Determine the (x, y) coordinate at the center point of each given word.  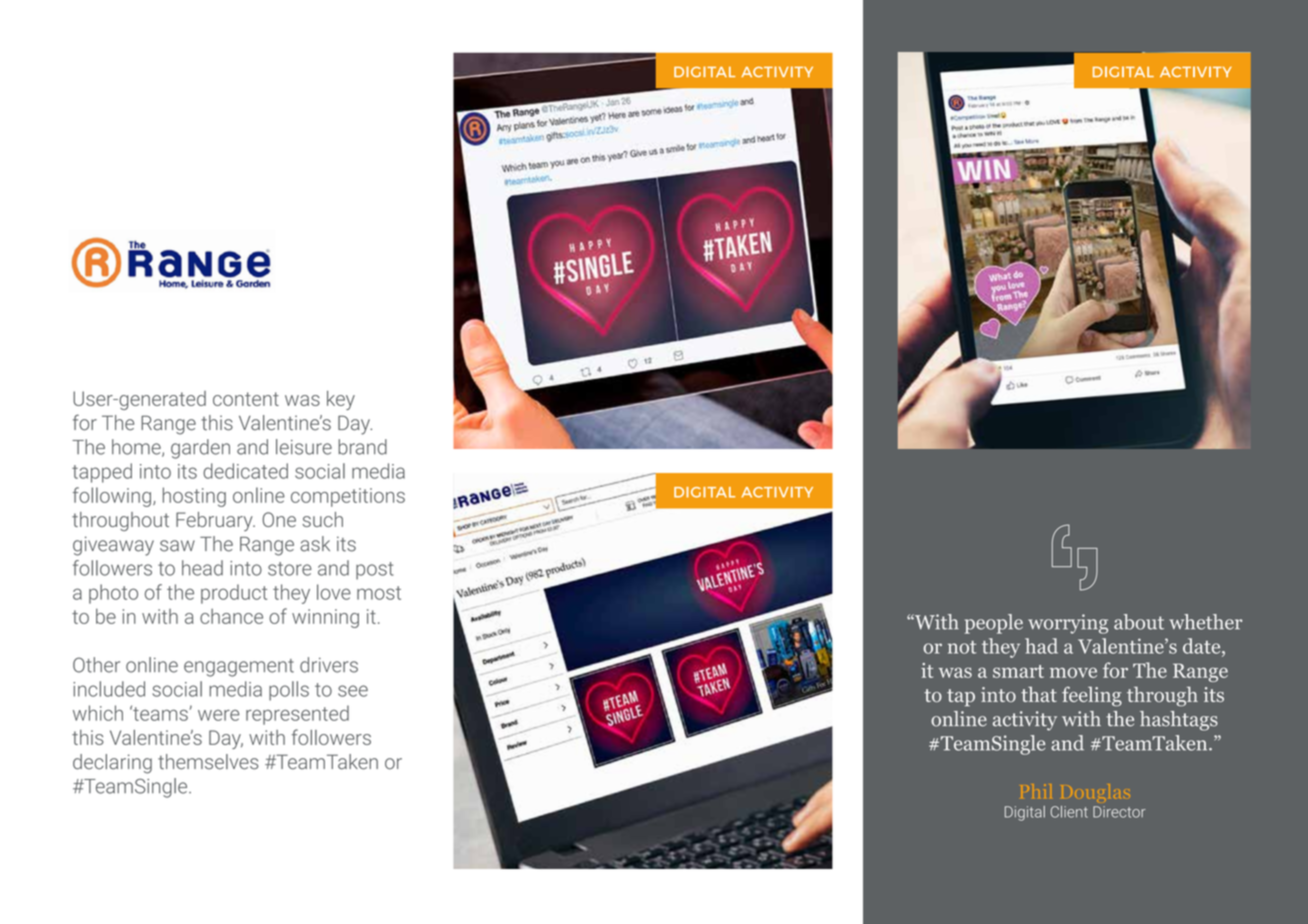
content (246, 399)
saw (177, 546)
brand (362, 447)
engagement (239, 668)
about (1139, 622)
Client (1069, 812)
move (1073, 672)
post (374, 571)
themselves (208, 762)
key (341, 400)
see (353, 691)
